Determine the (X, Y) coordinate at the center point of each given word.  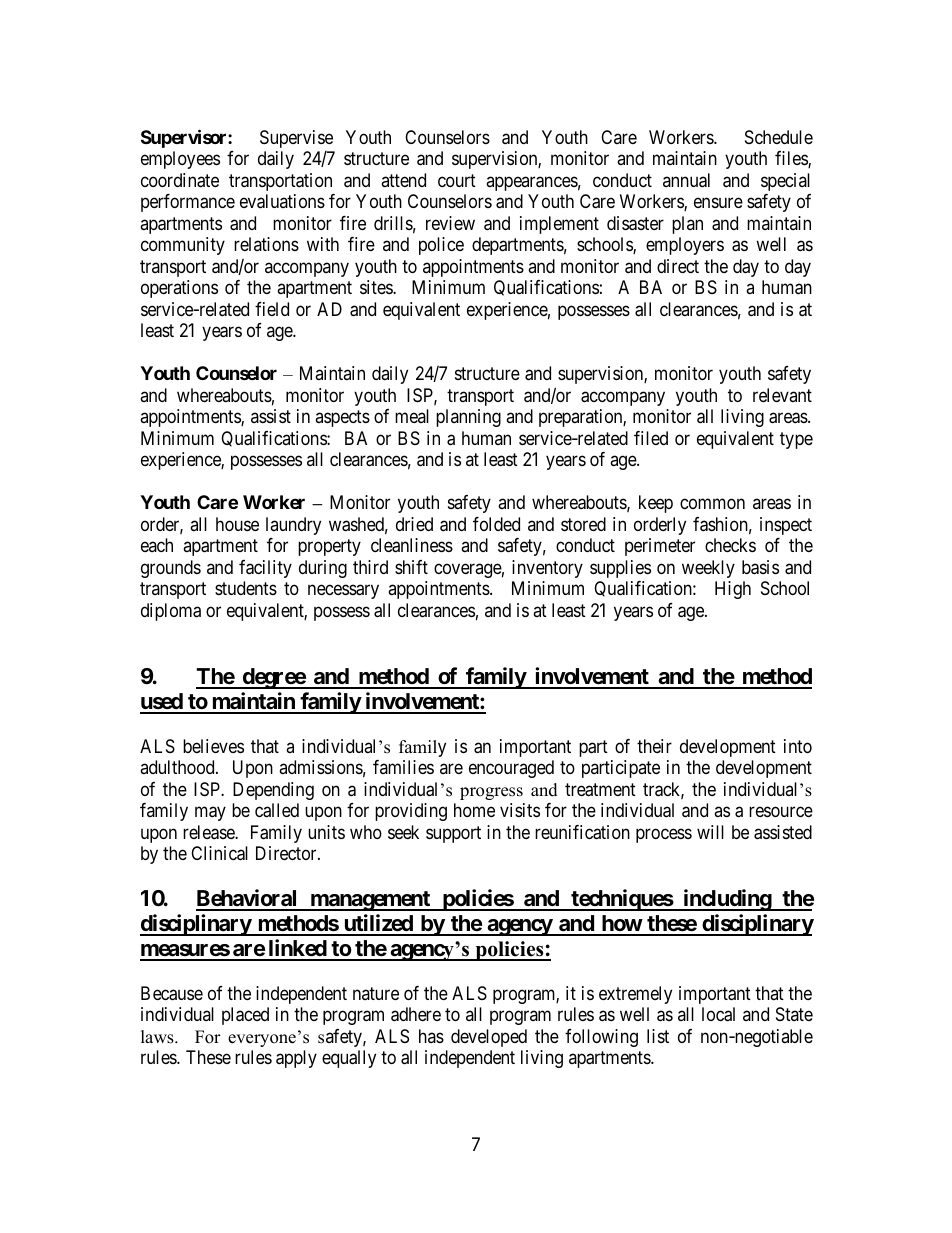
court (457, 180)
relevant (782, 395)
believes (213, 746)
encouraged (511, 769)
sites (377, 287)
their (654, 746)
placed (245, 1016)
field (272, 309)
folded (496, 524)
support (453, 834)
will (710, 832)
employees (180, 160)
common (712, 504)
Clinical (219, 853)
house (237, 524)
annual (686, 180)
